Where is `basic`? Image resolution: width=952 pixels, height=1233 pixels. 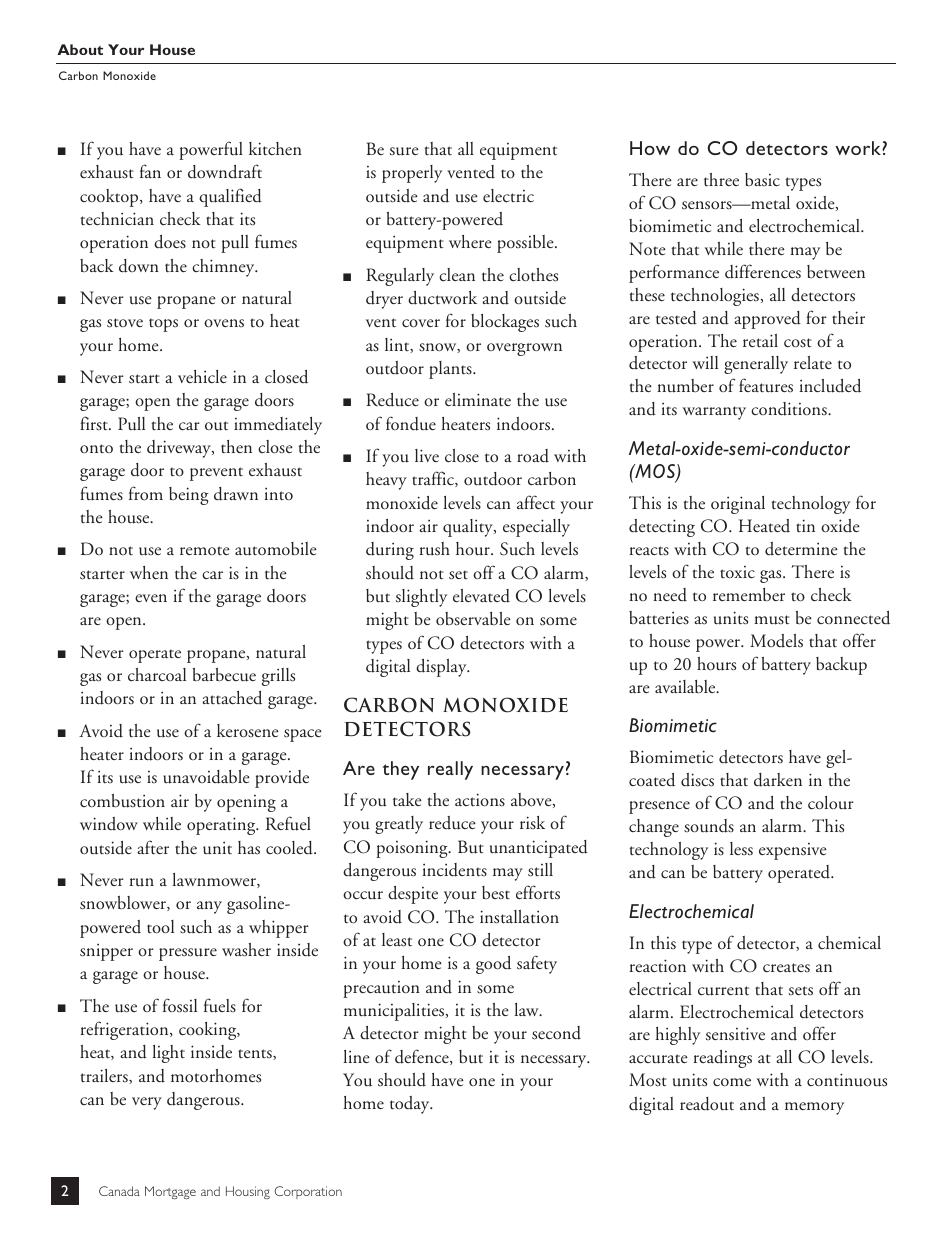
basic is located at coordinates (762, 180).
